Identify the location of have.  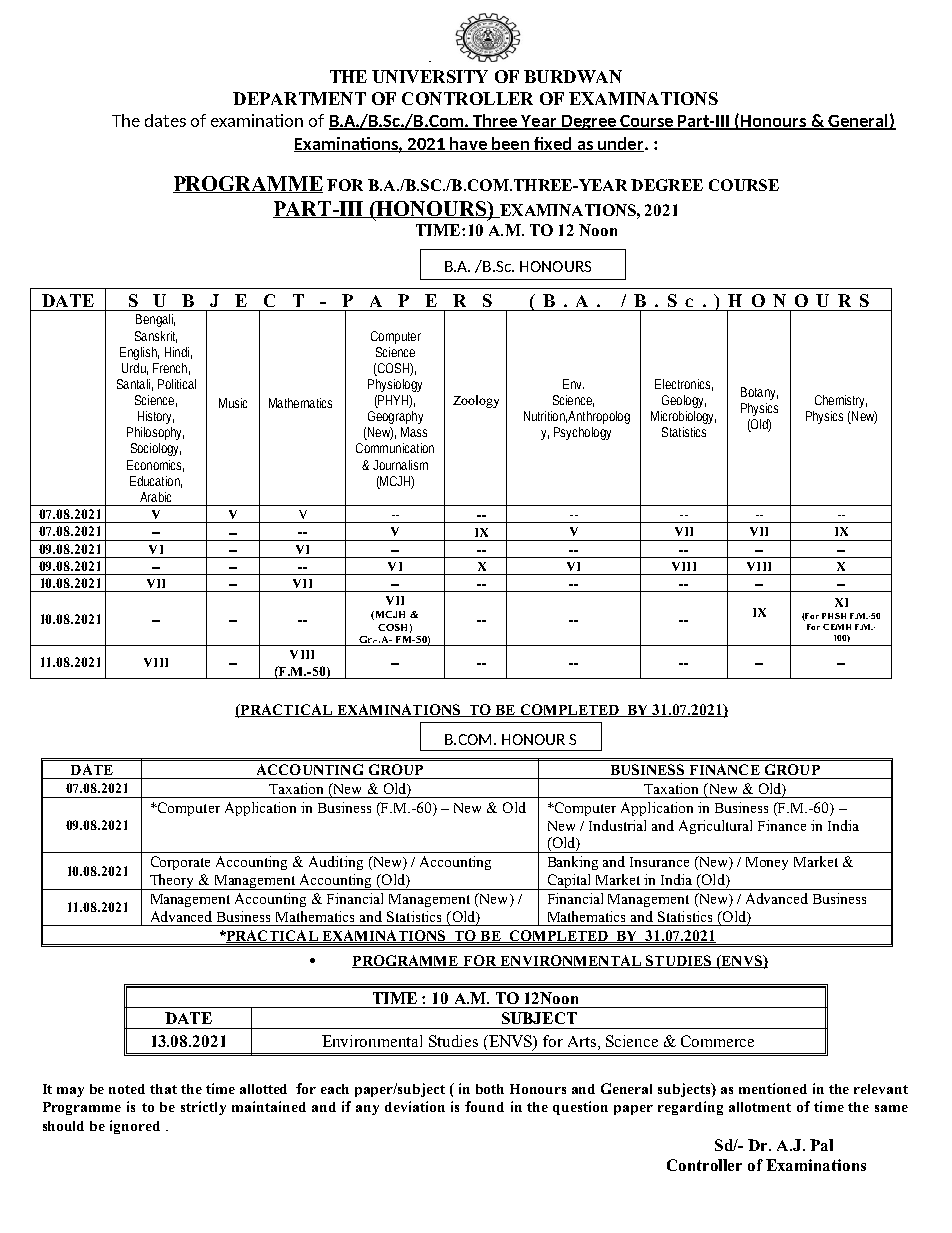
(468, 144).
